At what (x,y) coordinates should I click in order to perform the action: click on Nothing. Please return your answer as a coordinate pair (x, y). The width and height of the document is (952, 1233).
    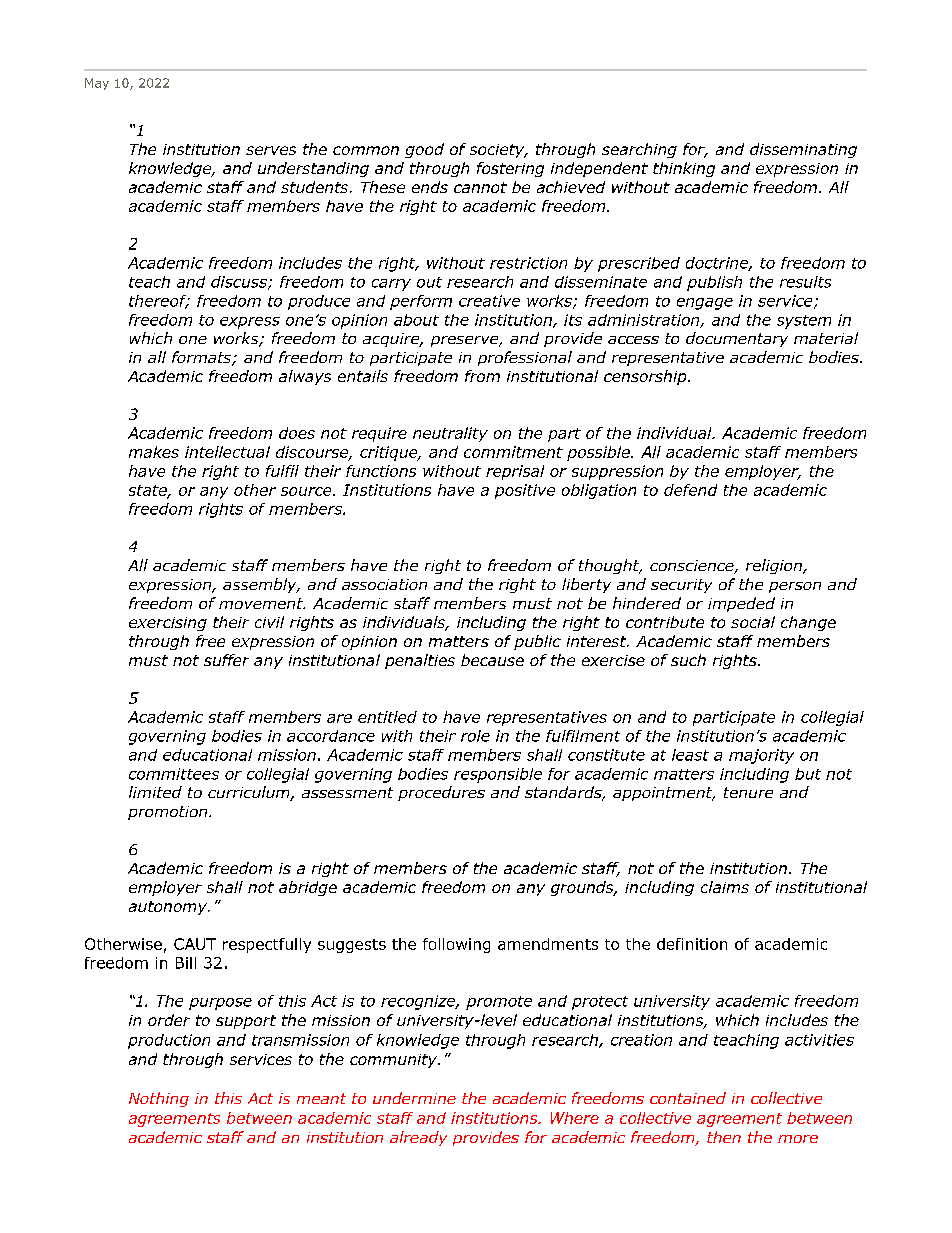
    Looking at the image, I should click on (159, 1099).
